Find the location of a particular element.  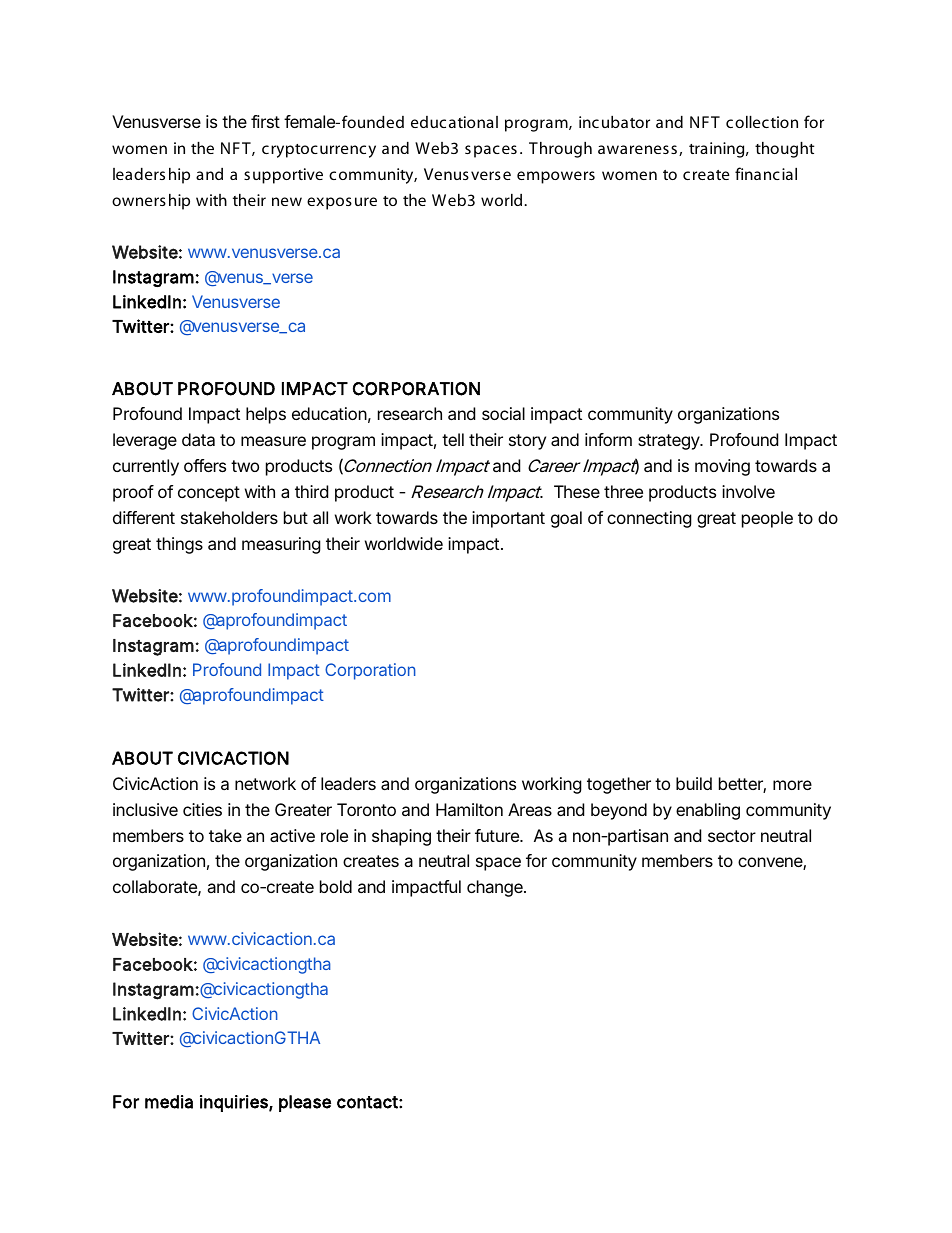

build is located at coordinates (694, 783).
